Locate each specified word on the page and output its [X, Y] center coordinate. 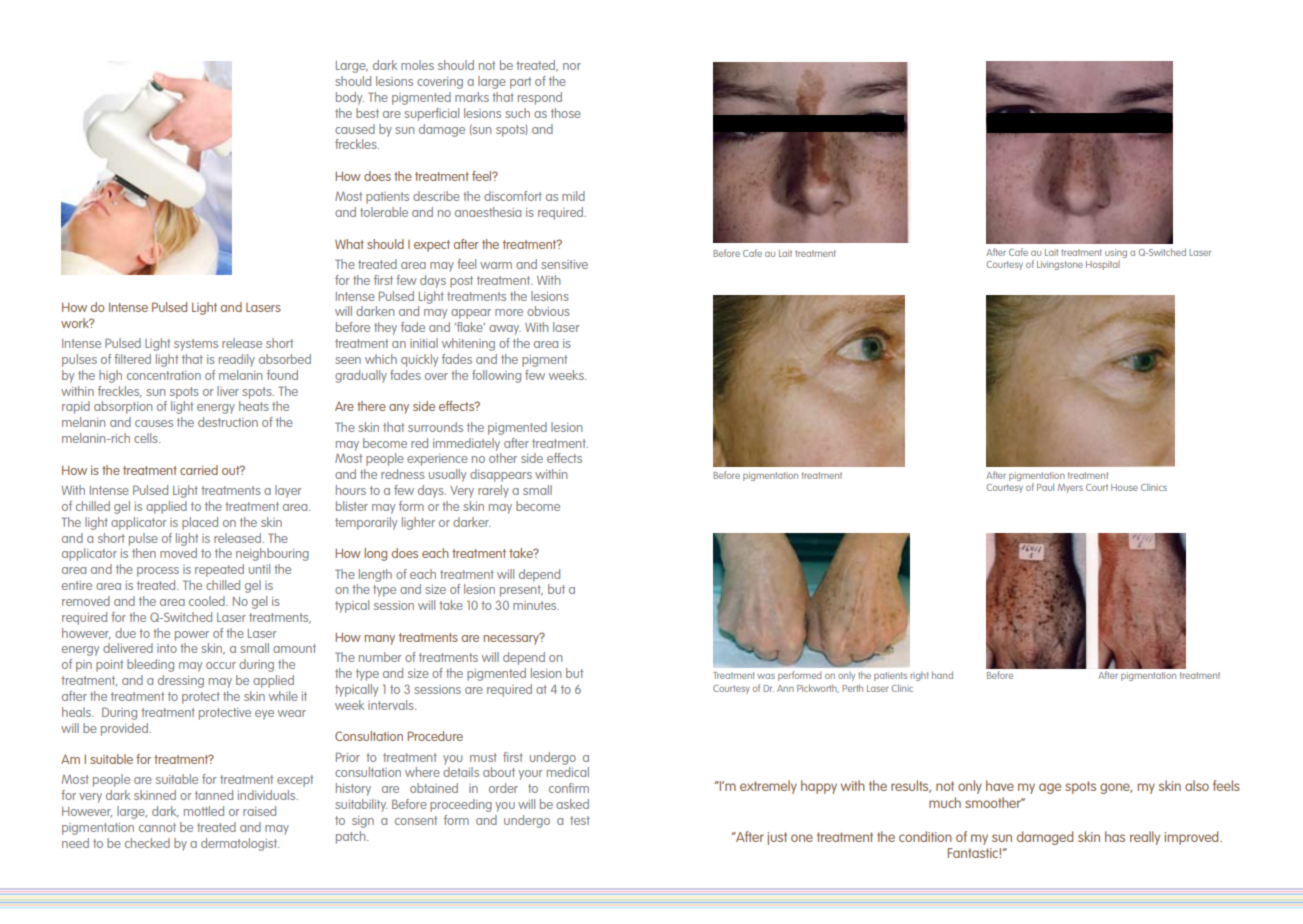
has [1115, 836]
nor [572, 66]
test [580, 820]
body [350, 98]
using [1116, 253]
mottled [204, 811]
